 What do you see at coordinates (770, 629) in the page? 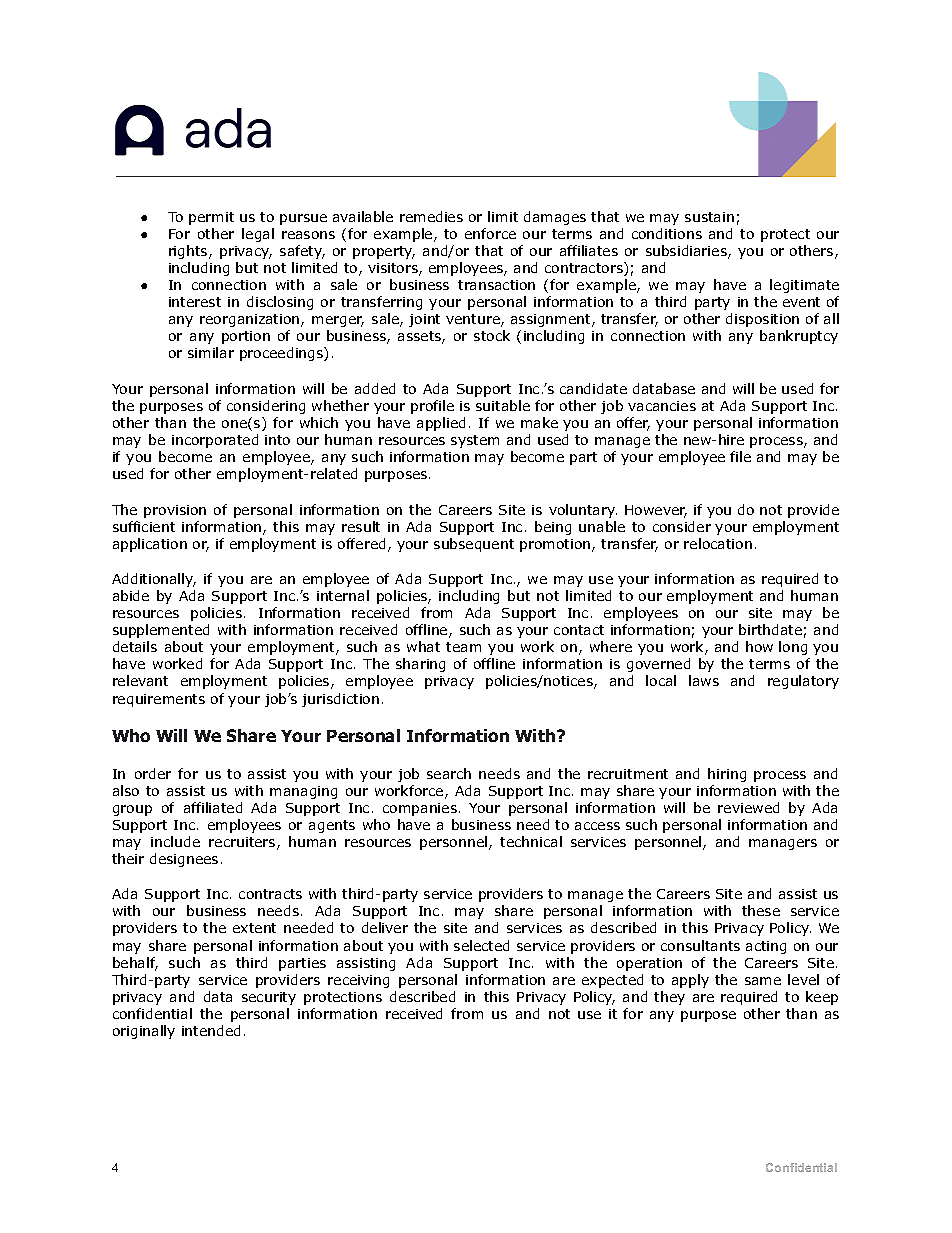
I see `birthdate` at bounding box center [770, 629].
